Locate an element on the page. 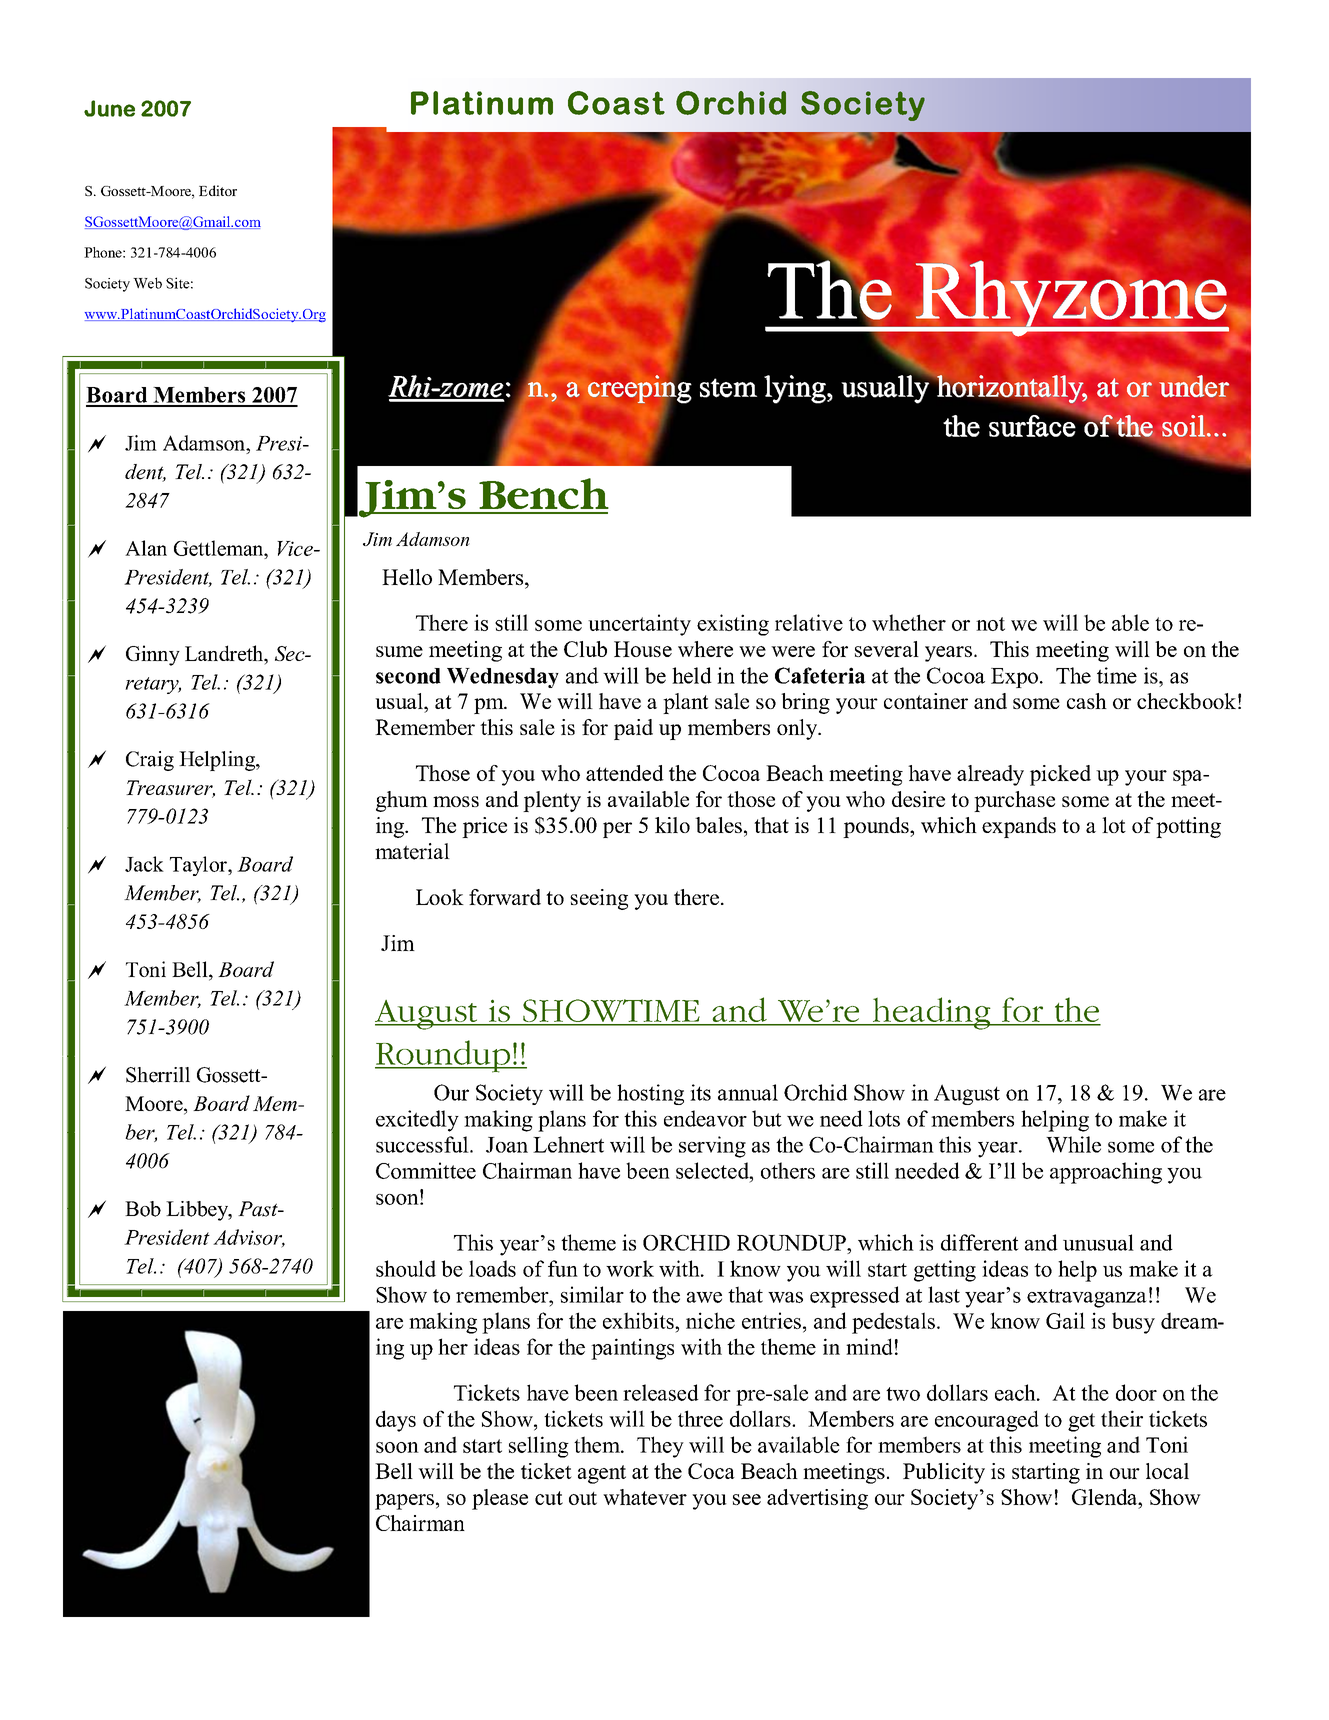 The height and width of the image is (1720, 1329). days is located at coordinates (396, 1421).
